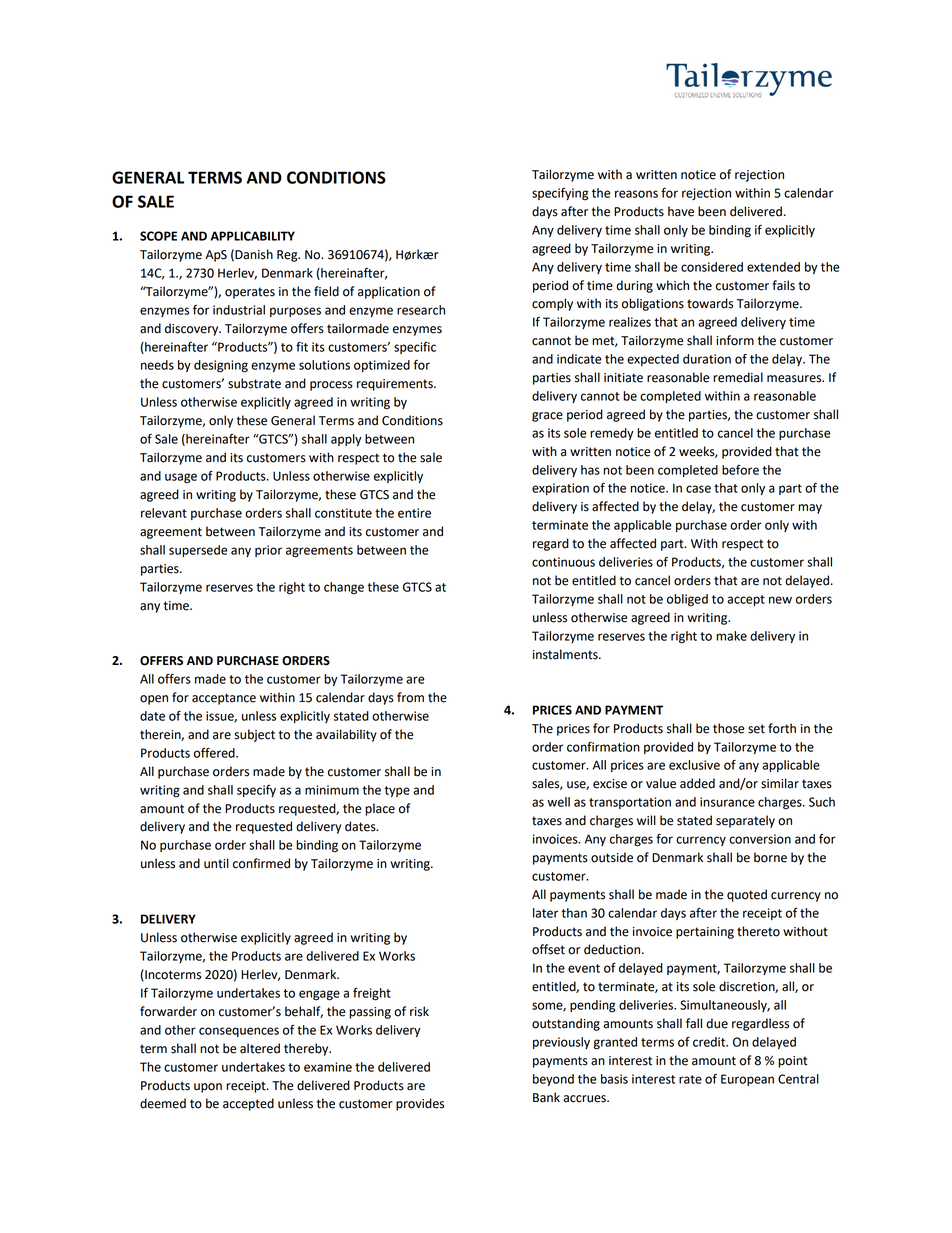 This screenshot has height=1233, width=952. What do you see at coordinates (208, 1088) in the screenshot?
I see `upon` at bounding box center [208, 1088].
